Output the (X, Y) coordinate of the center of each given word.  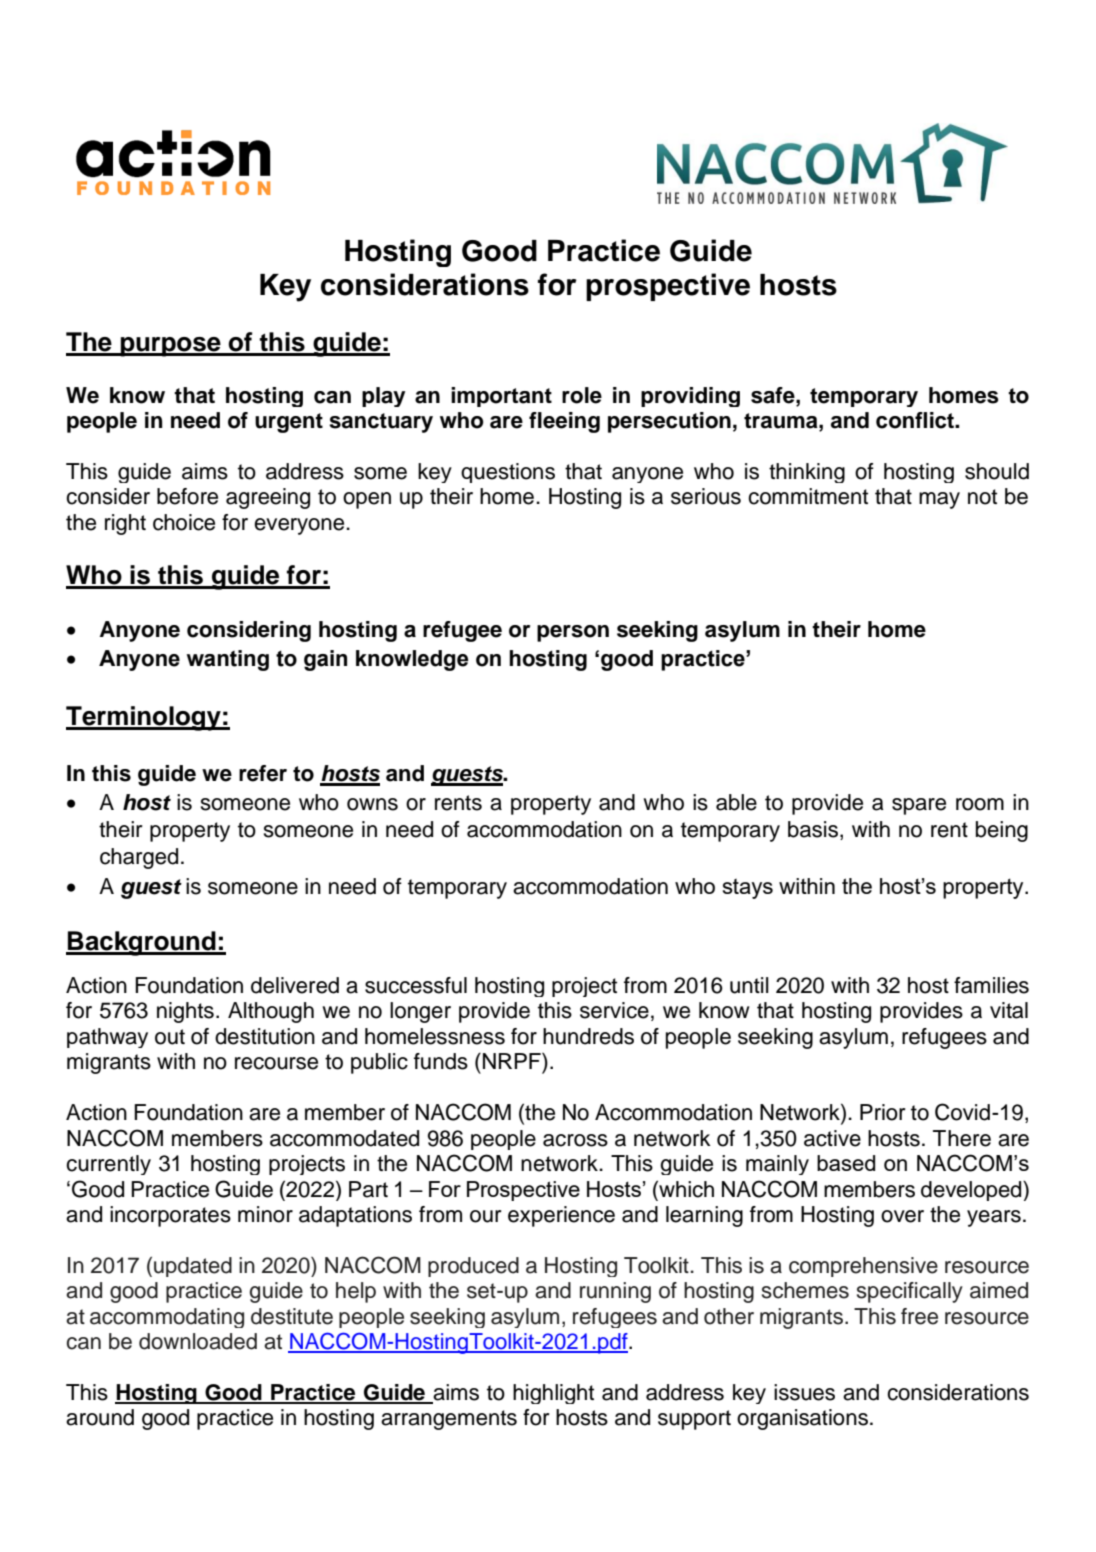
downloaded (198, 1341)
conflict (916, 420)
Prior (883, 1112)
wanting (228, 660)
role (582, 395)
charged (139, 858)
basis (813, 829)
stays (748, 889)
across (575, 1140)
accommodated (344, 1138)
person (573, 633)
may (939, 500)
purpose (170, 347)
